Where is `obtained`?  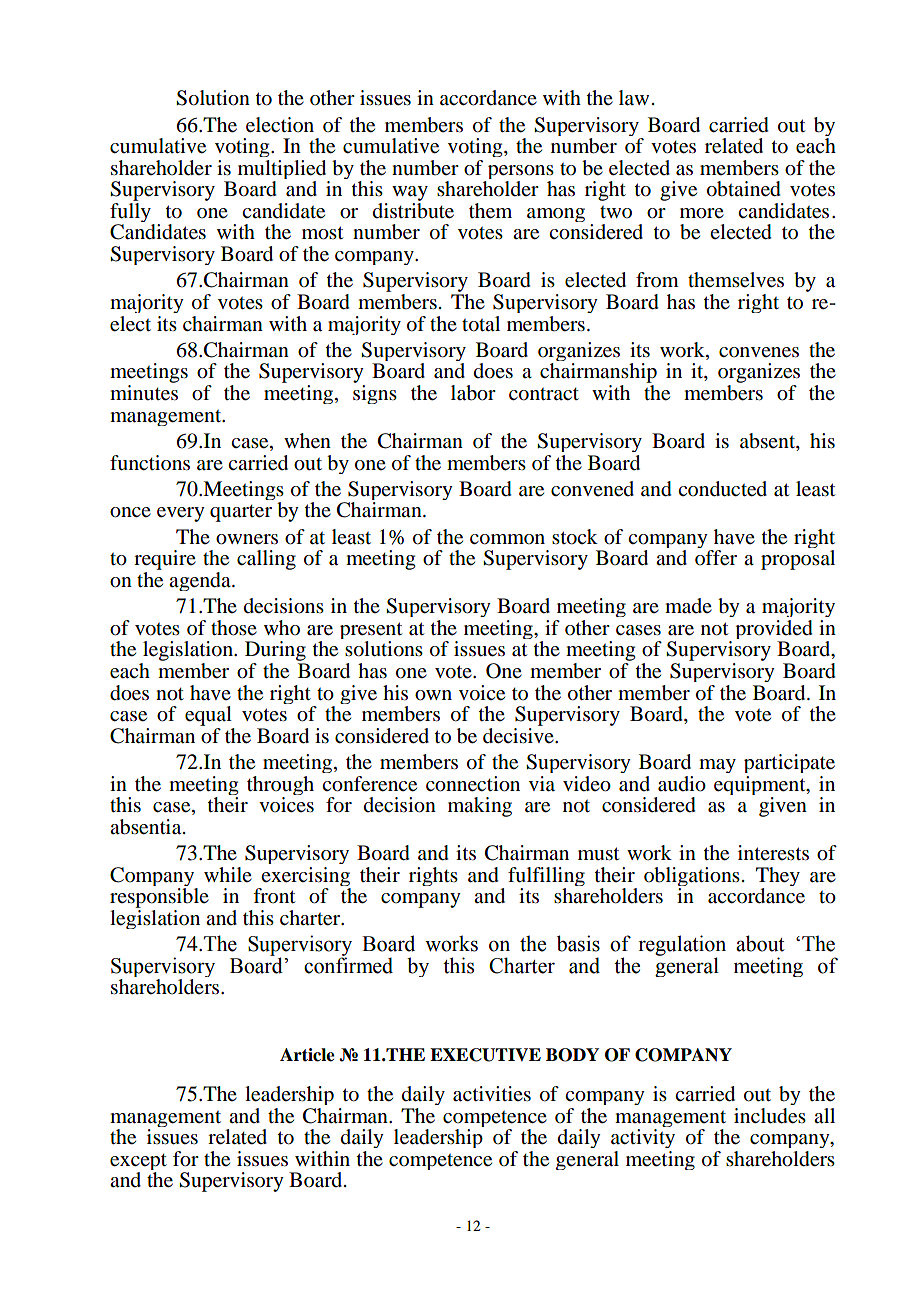 obtained is located at coordinates (744, 189).
